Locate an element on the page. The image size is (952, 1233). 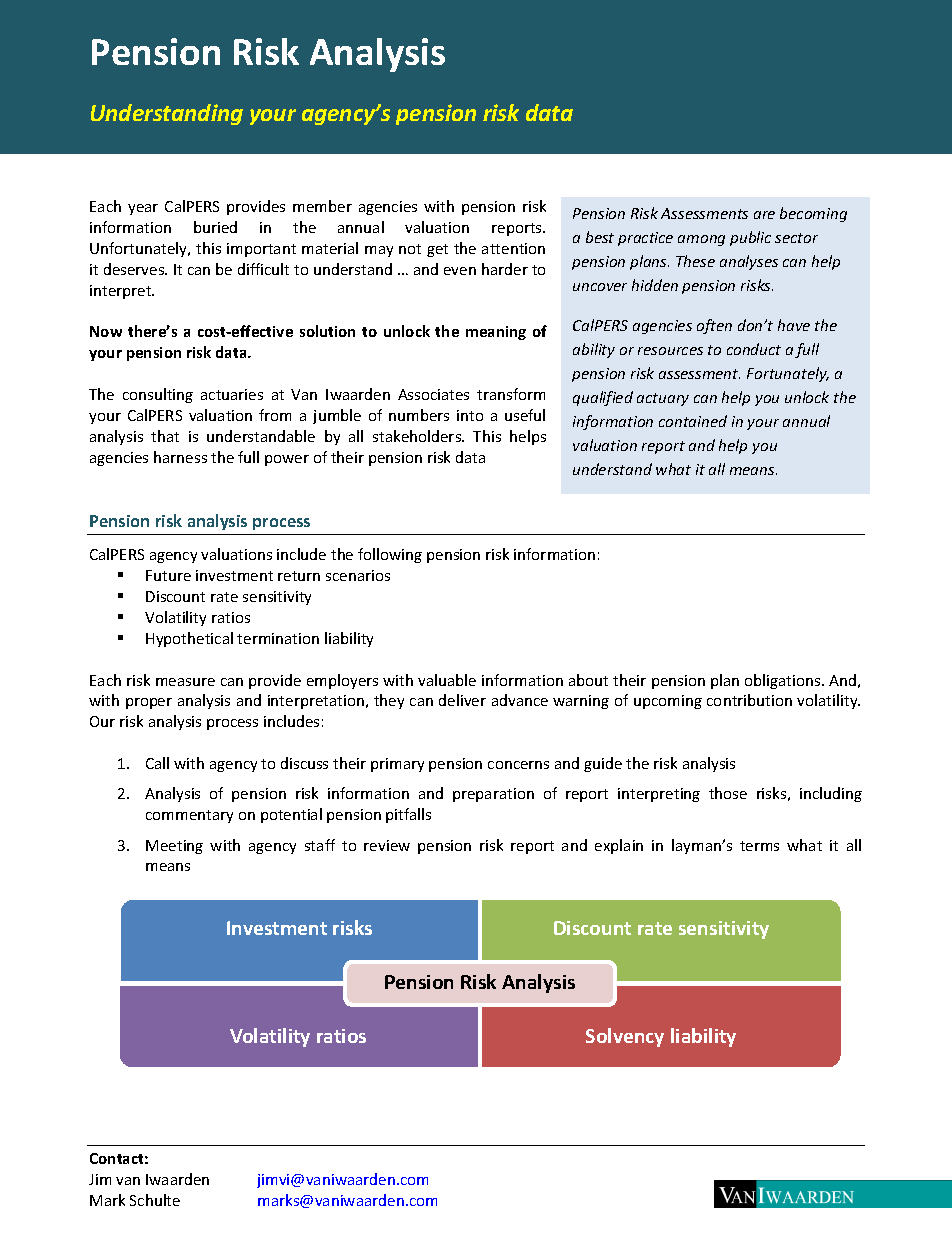
contribution is located at coordinates (749, 700).
